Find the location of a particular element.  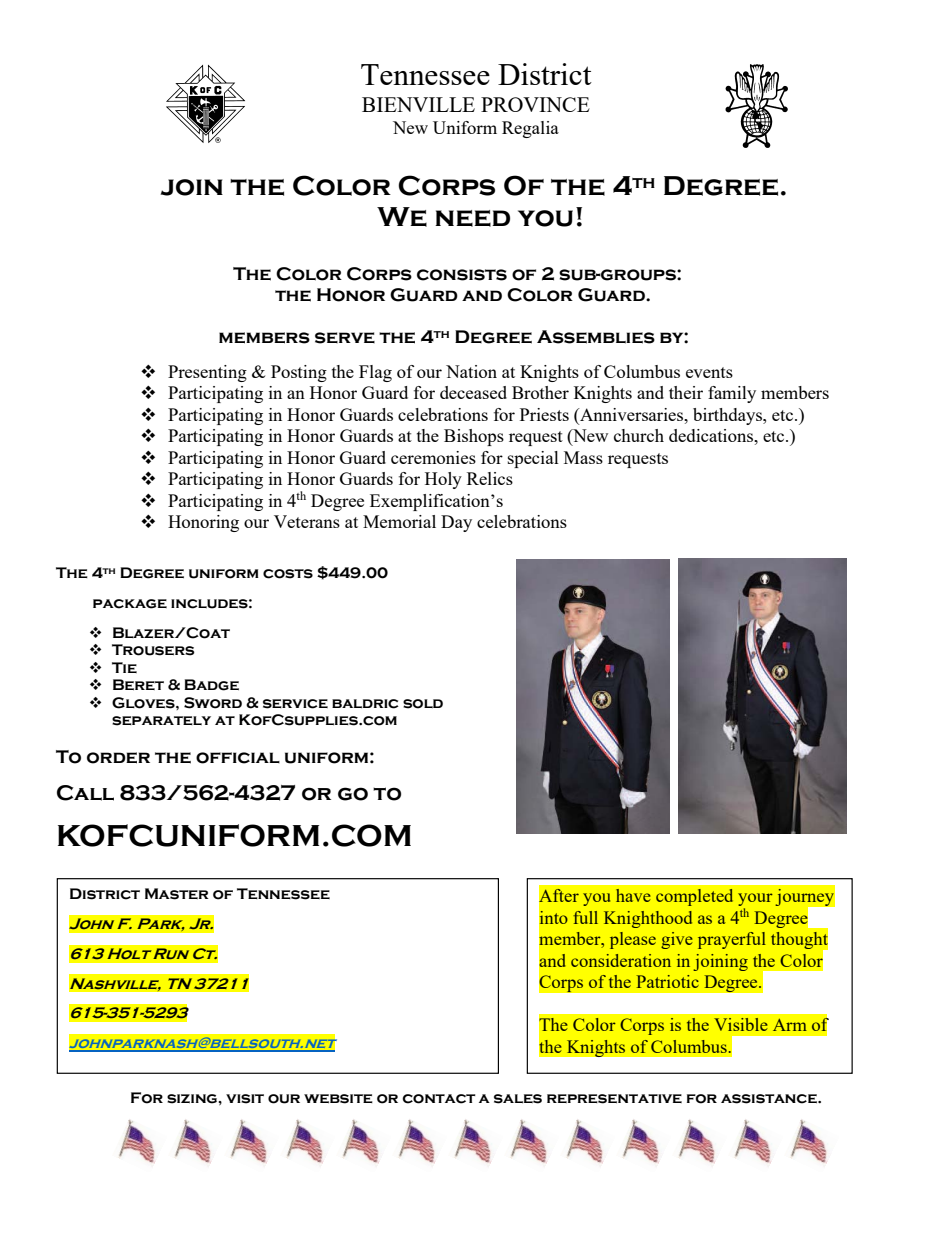

Mass is located at coordinates (583, 457).
